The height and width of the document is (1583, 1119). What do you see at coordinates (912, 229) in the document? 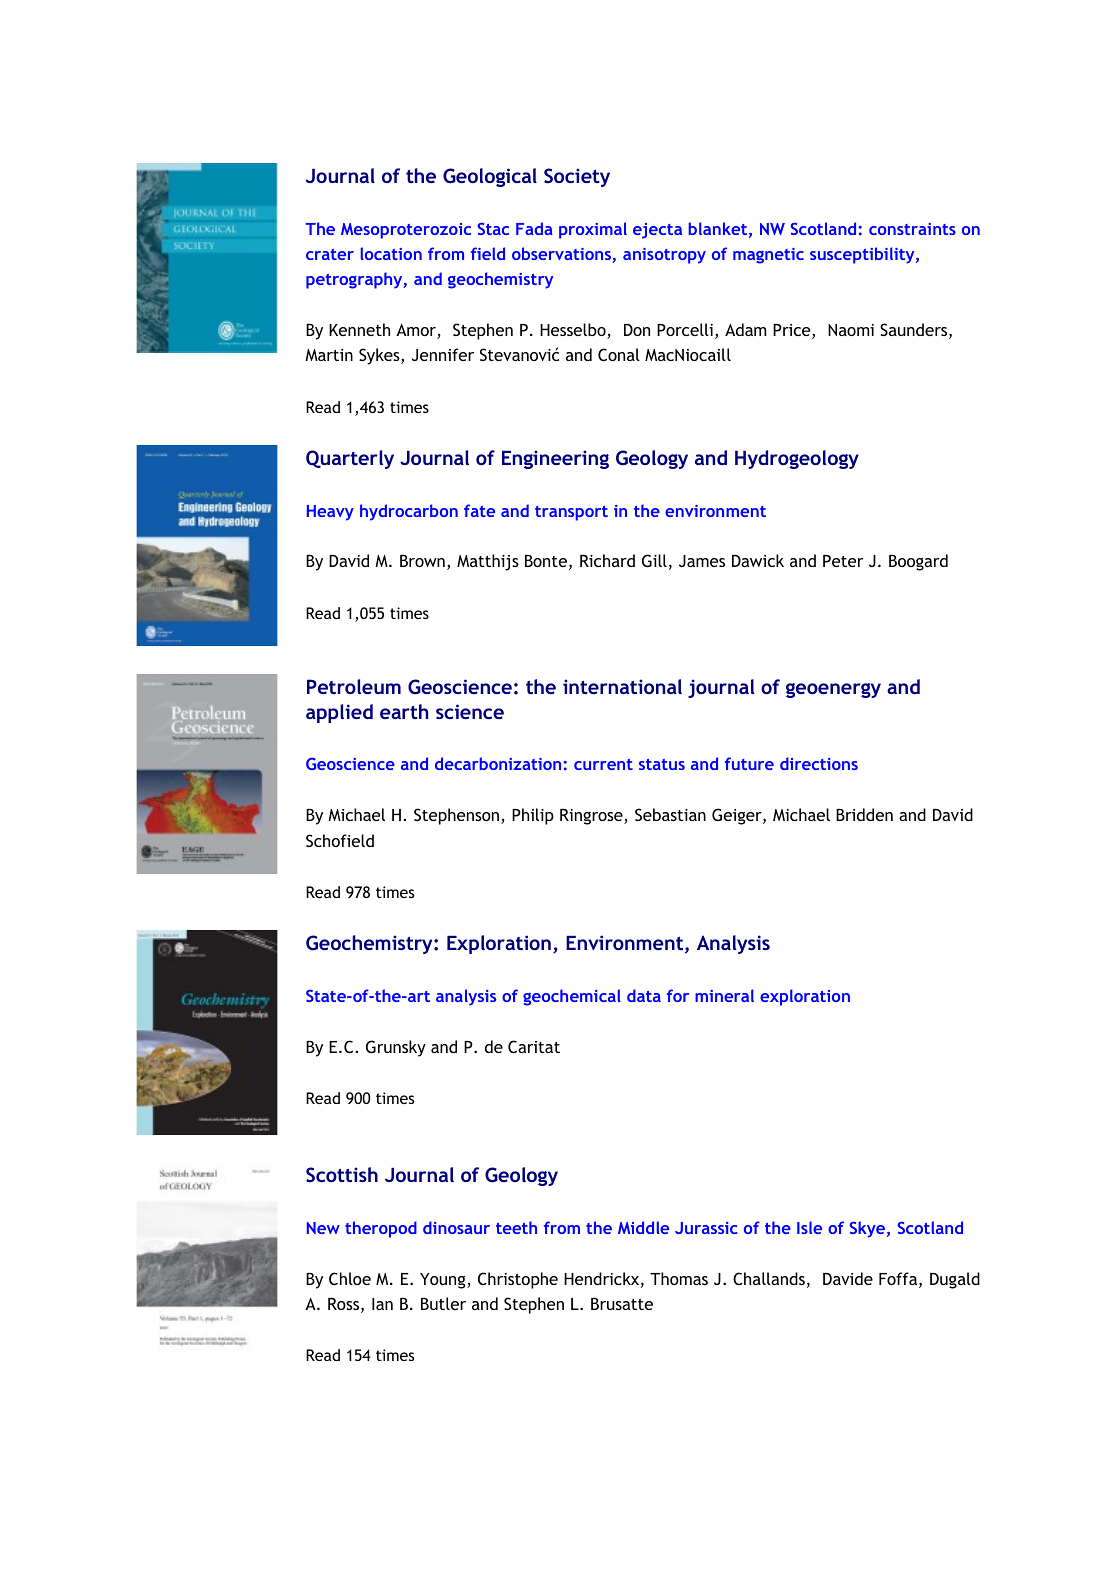
I see `constraints` at bounding box center [912, 229].
